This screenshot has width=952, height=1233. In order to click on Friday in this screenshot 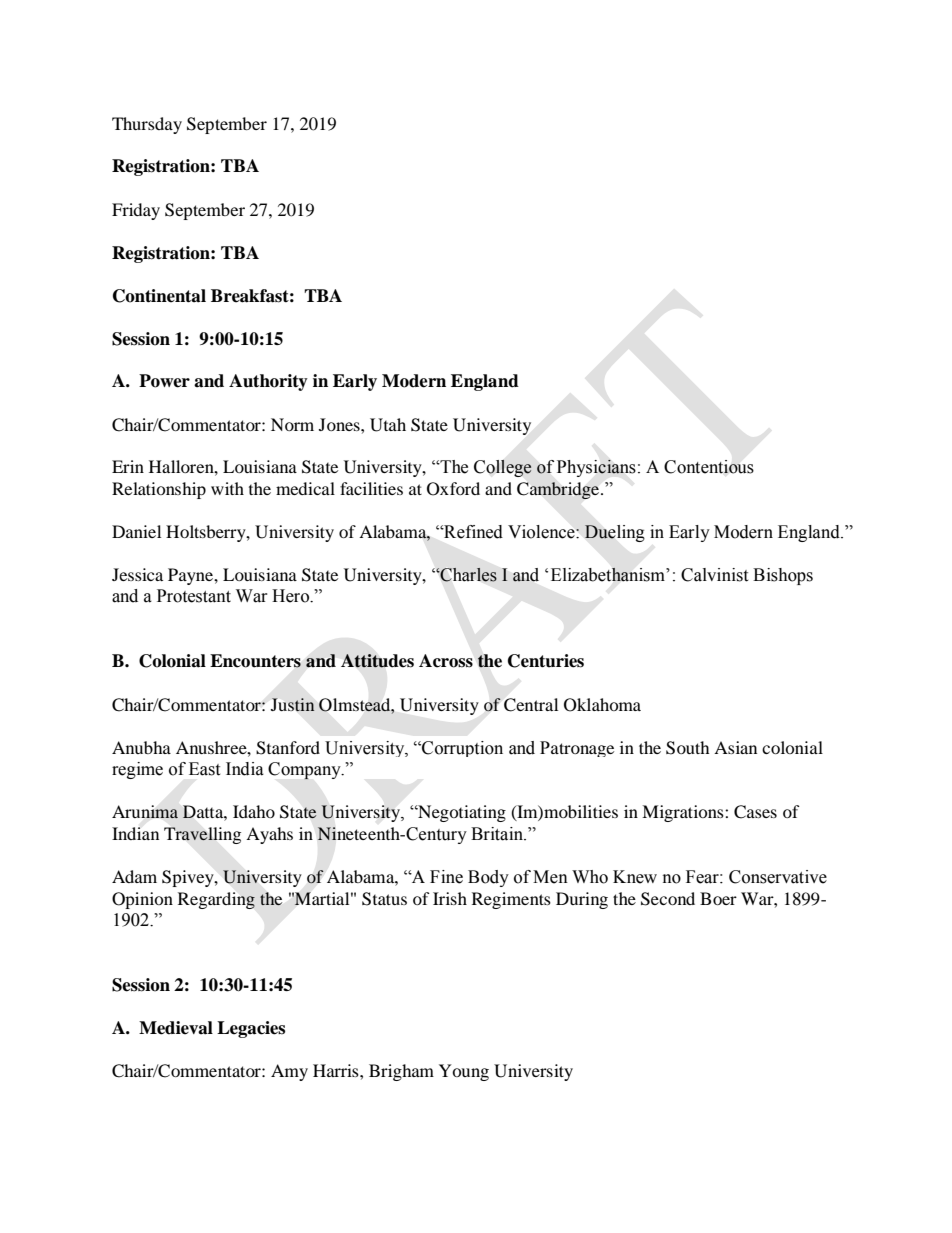, I will do `click(136, 211)`.
